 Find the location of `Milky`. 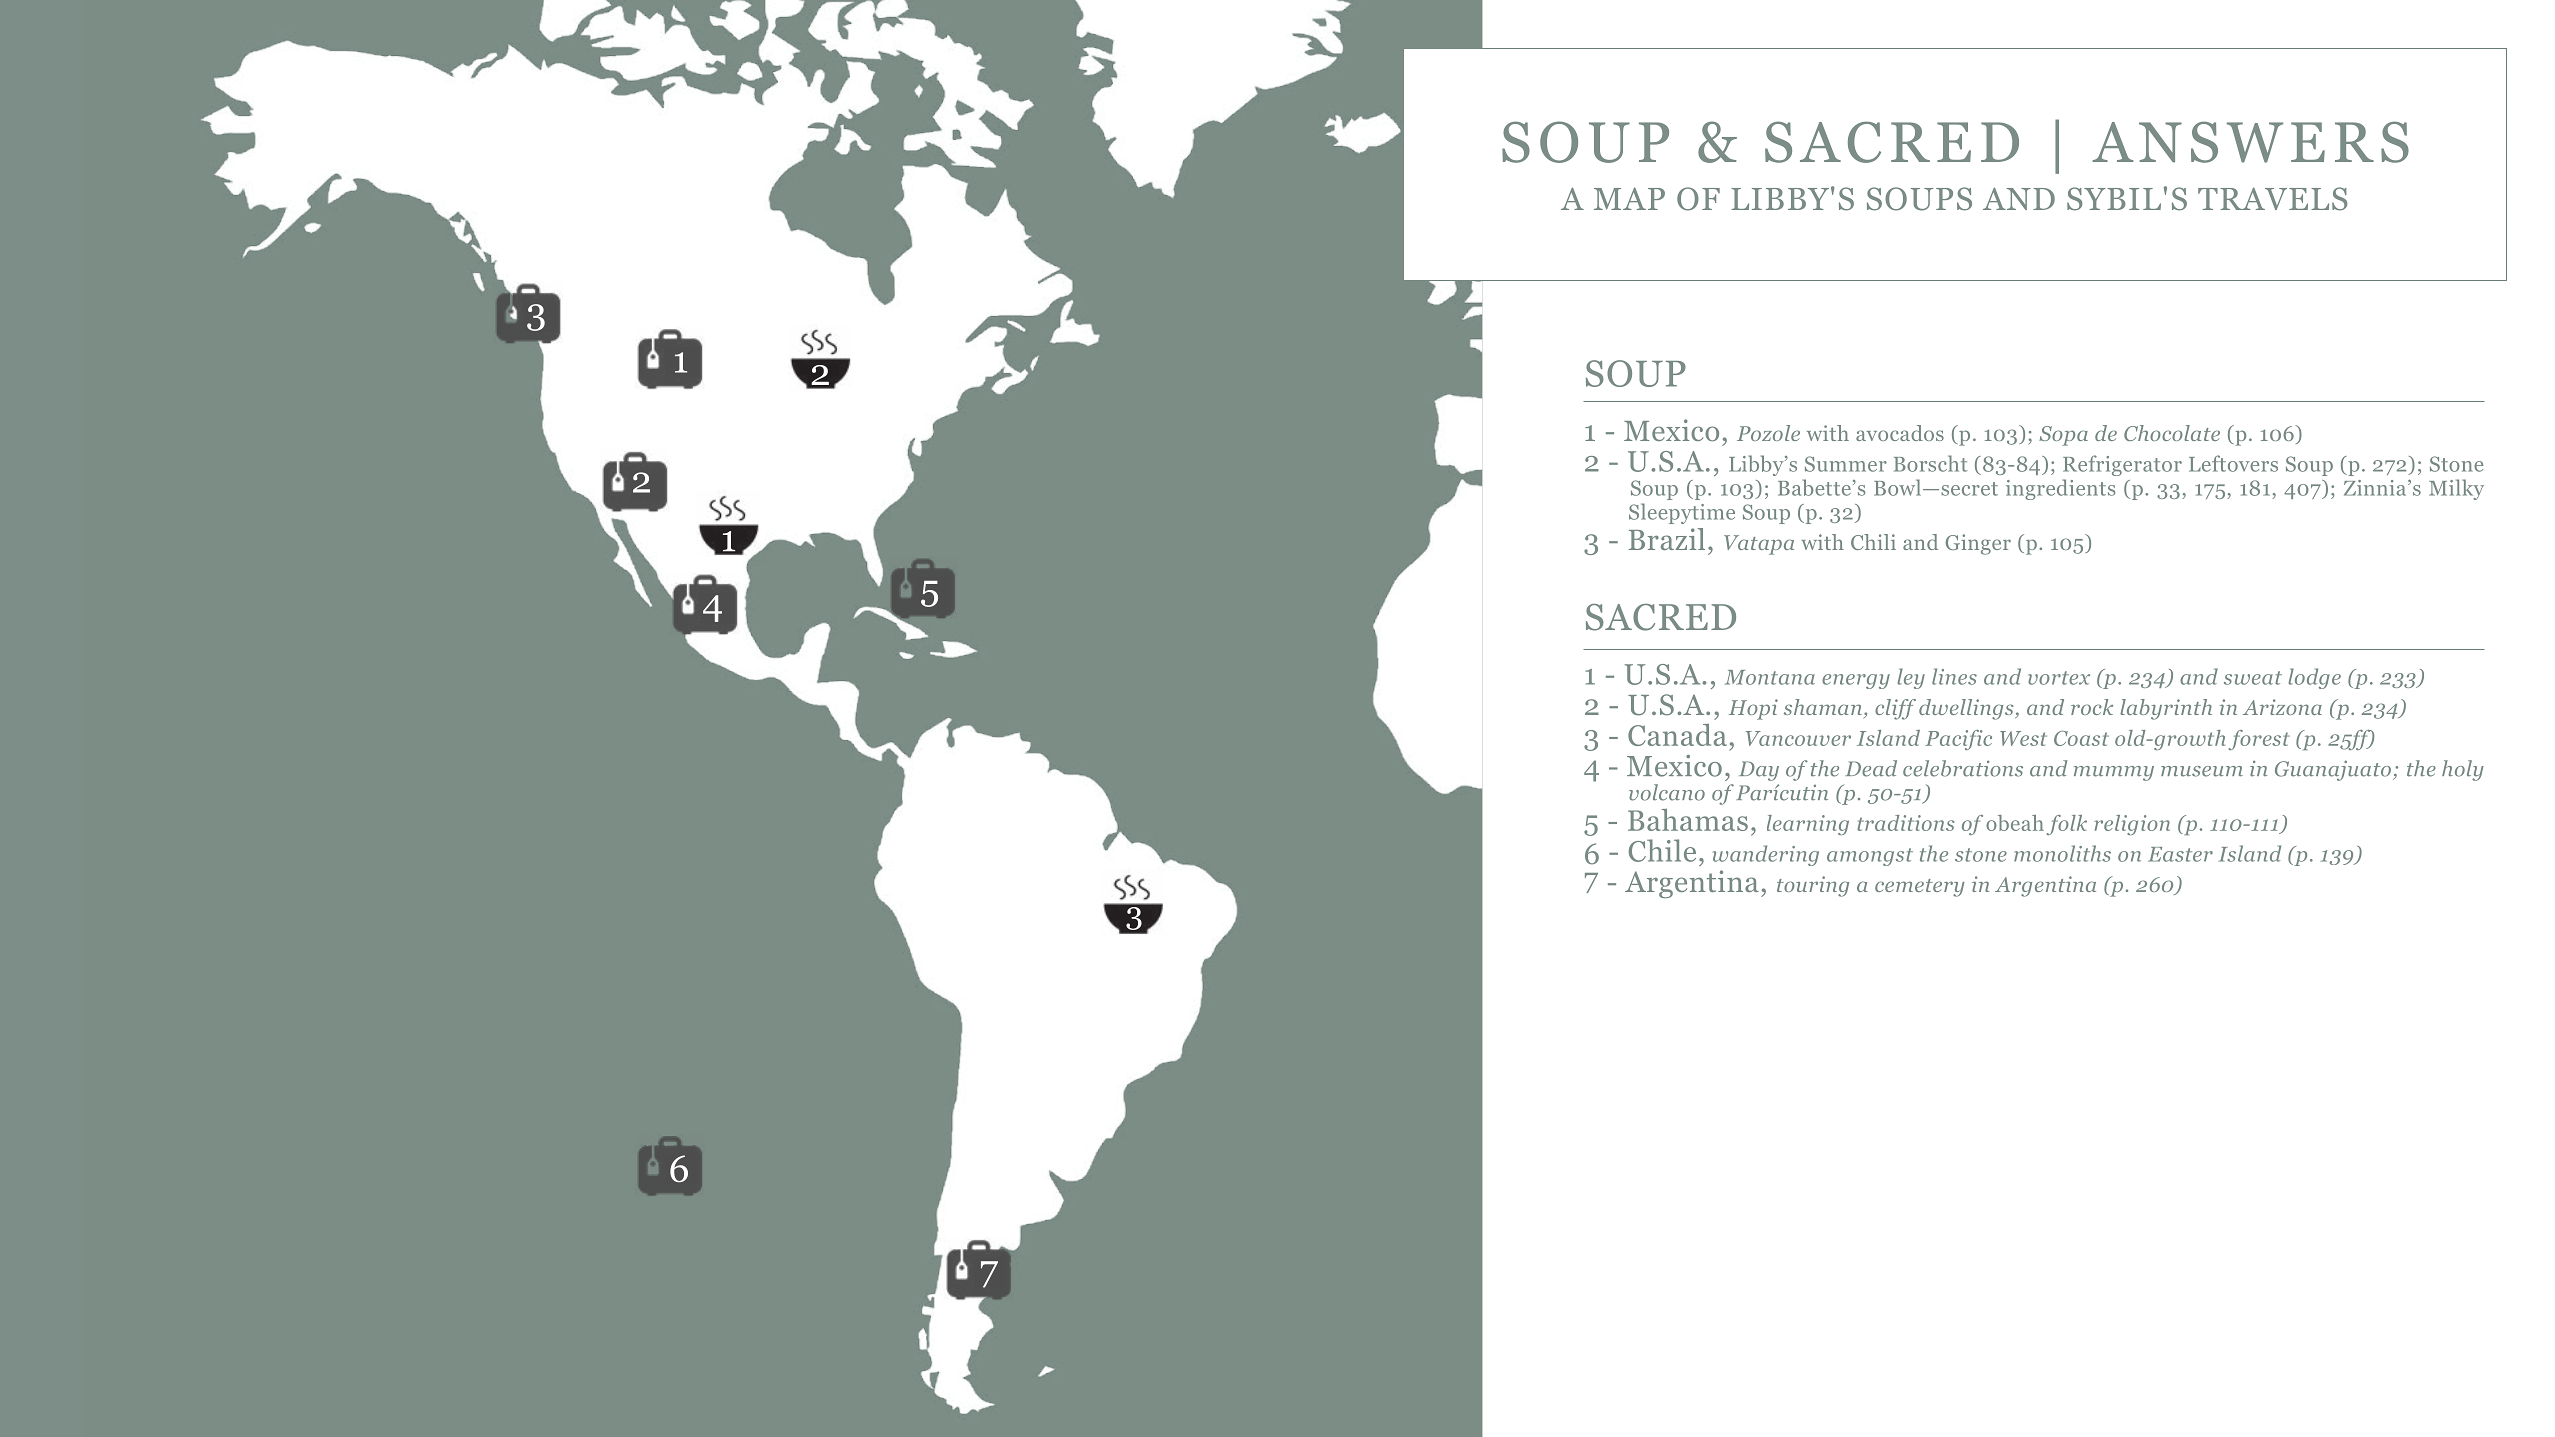

Milky is located at coordinates (2456, 489).
